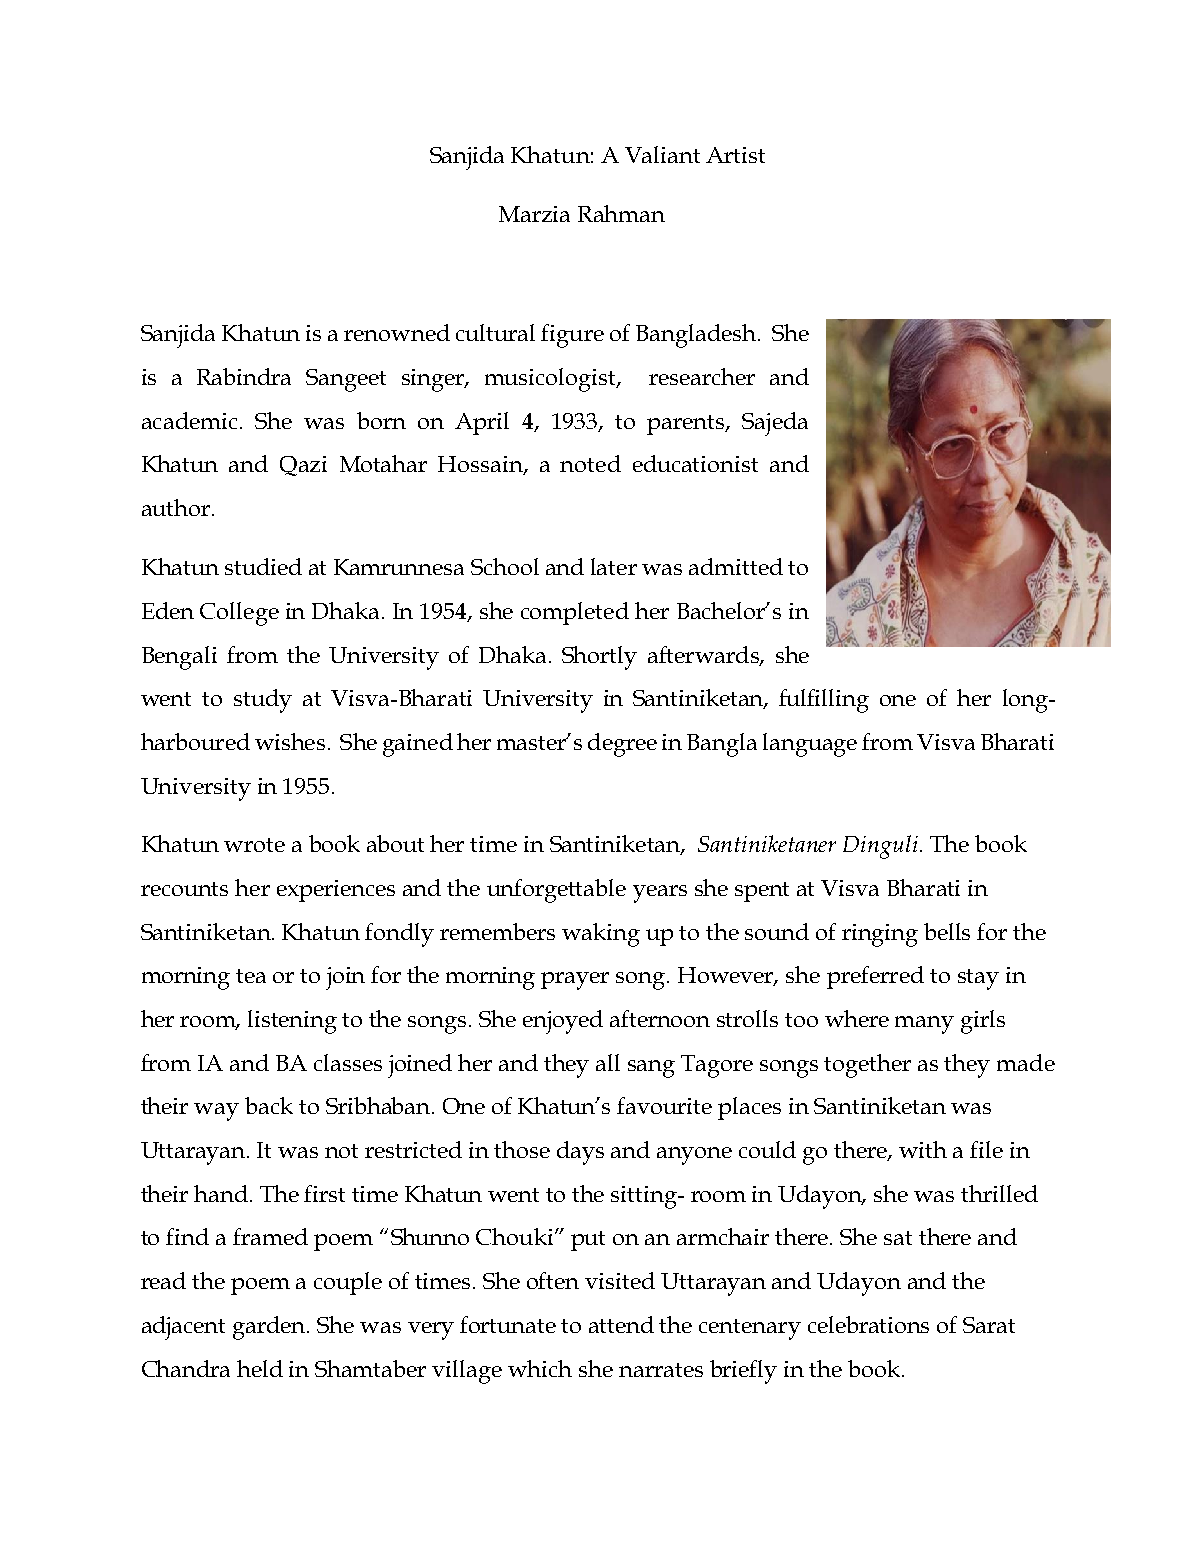 The image size is (1196, 1547). Describe the element at coordinates (263, 566) in the page. I see `studied` at that location.
